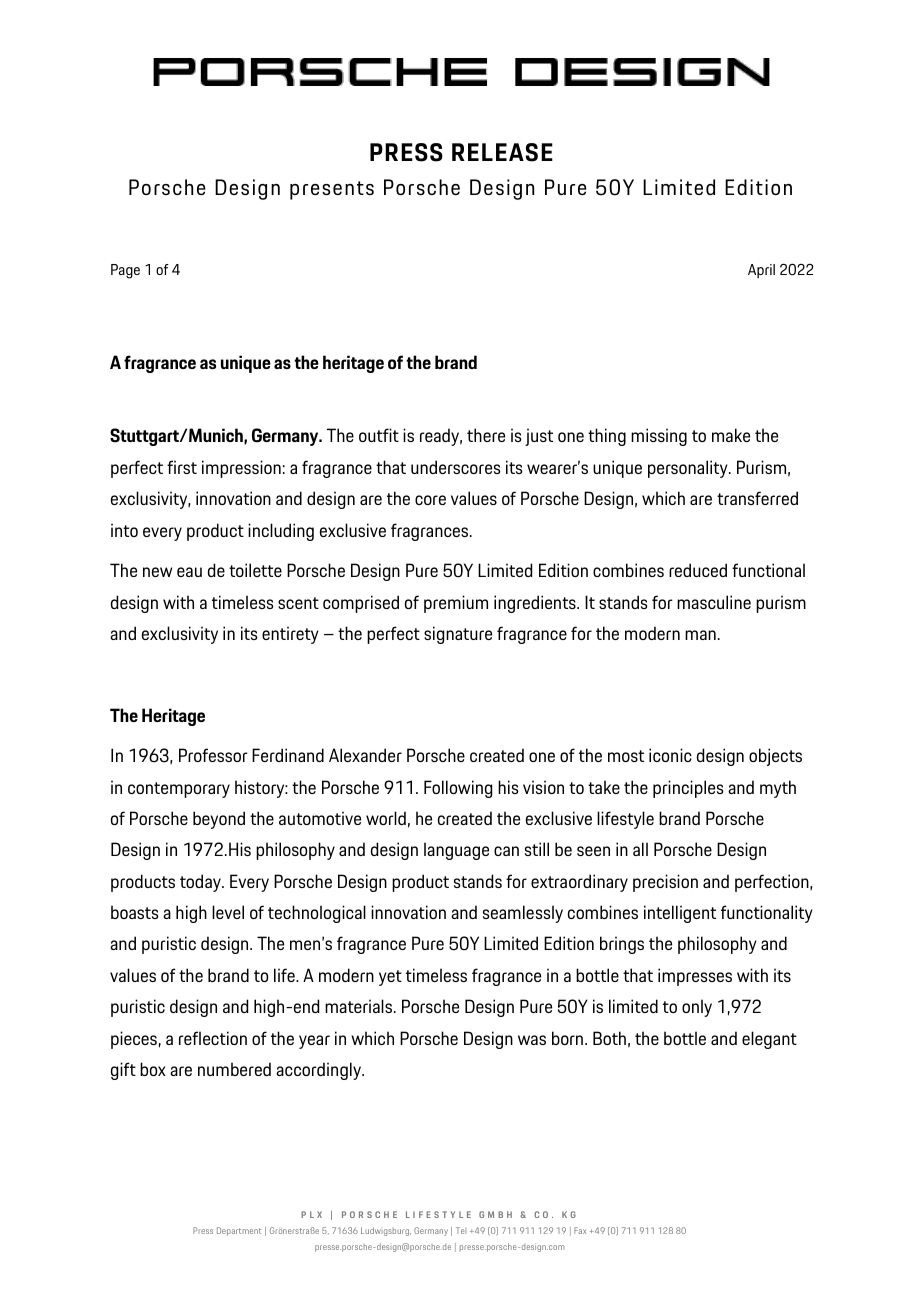  What do you see at coordinates (714, 602) in the image?
I see `masculine` at bounding box center [714, 602].
